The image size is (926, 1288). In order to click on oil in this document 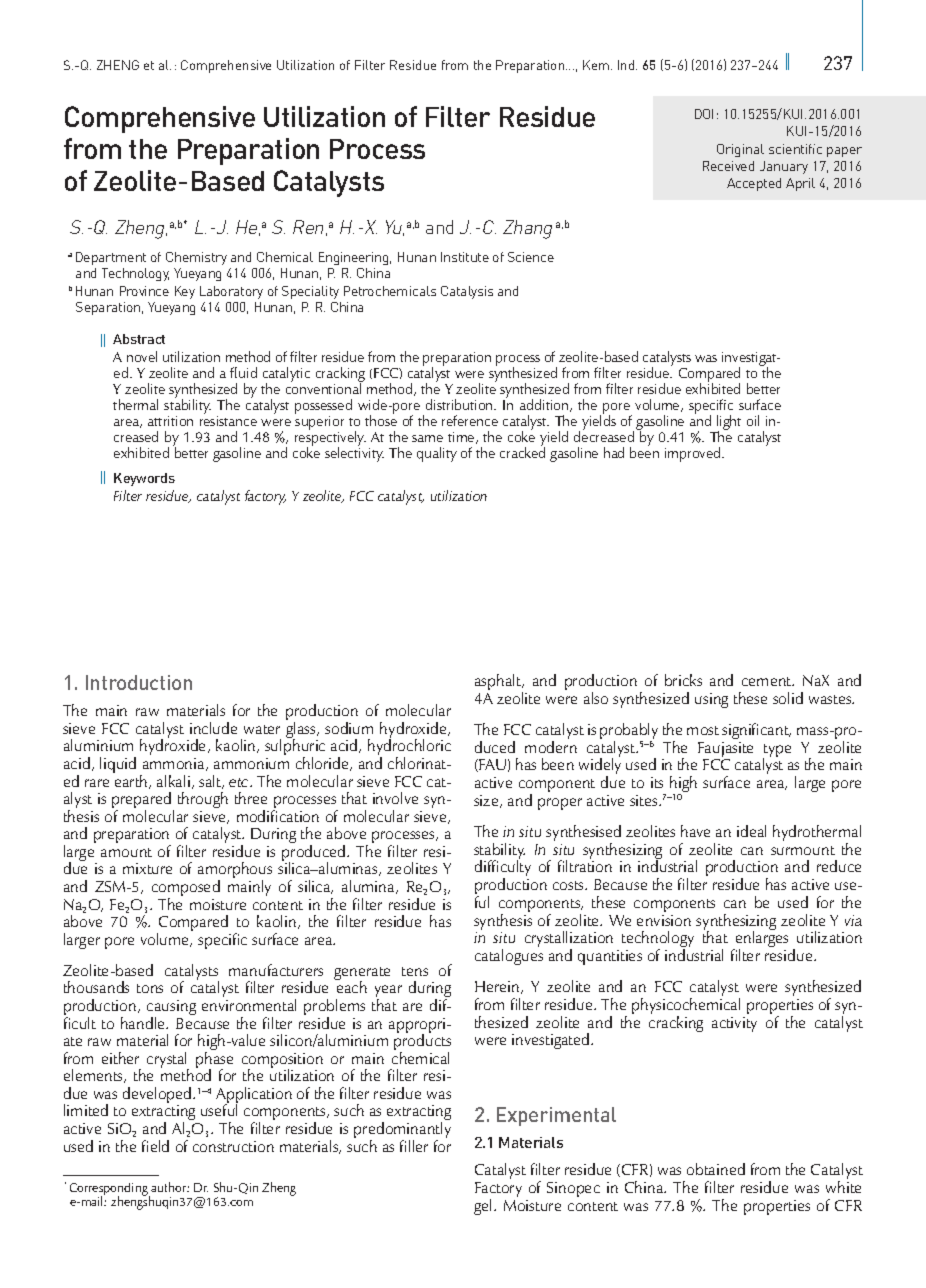, I will do `click(753, 420)`.
